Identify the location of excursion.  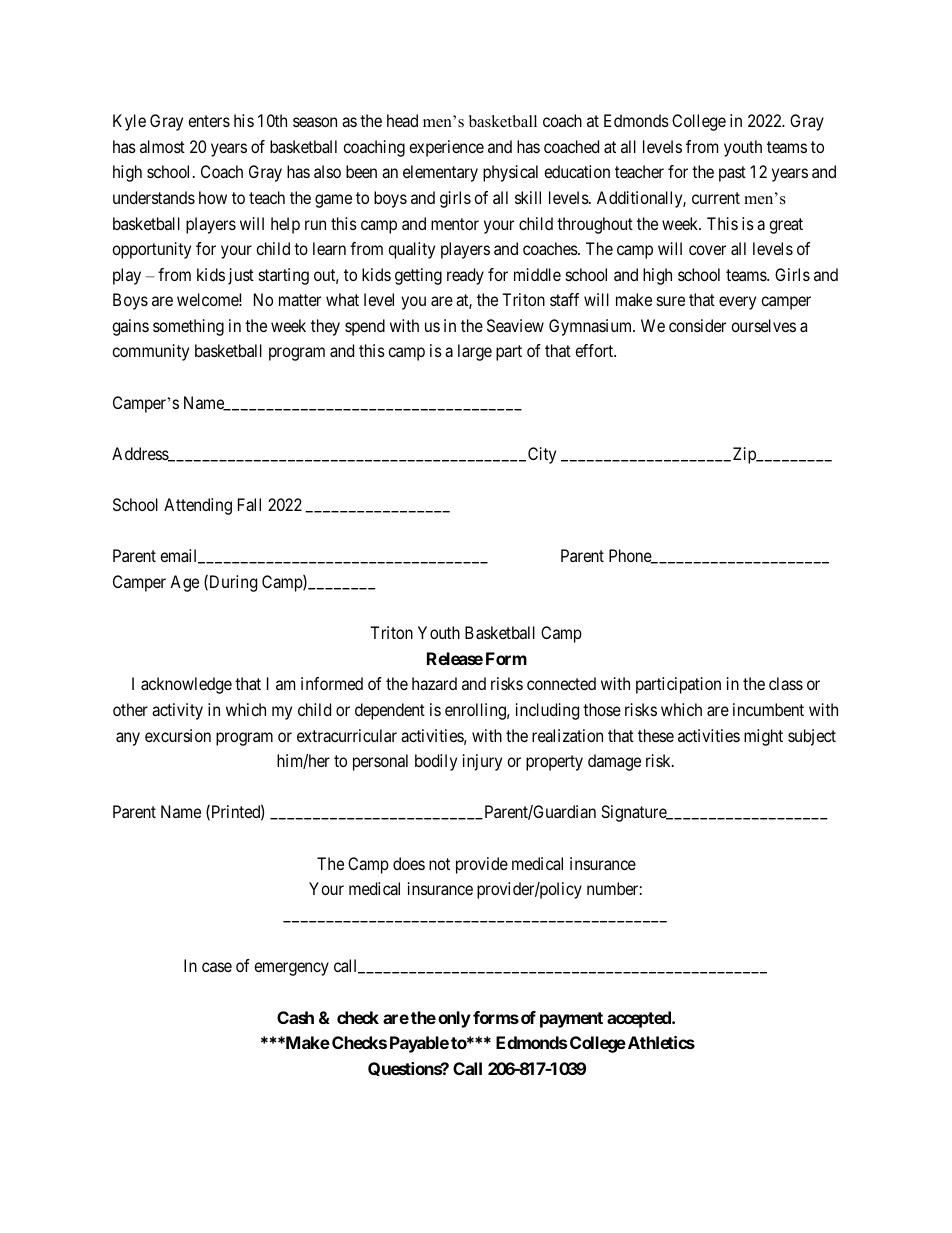
(178, 735).
